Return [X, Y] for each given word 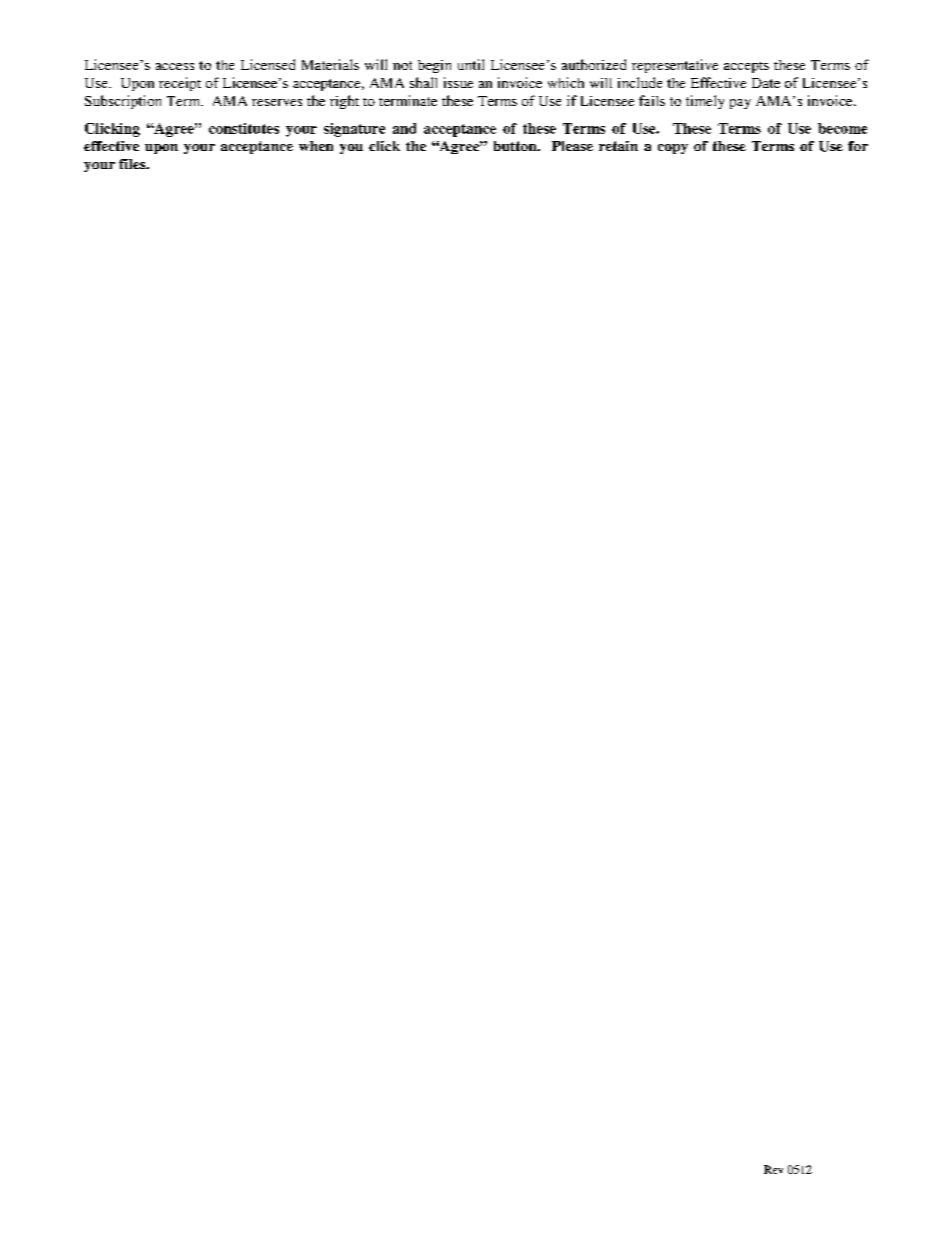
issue [458, 82]
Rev [773, 1169]
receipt [180, 84]
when [316, 146]
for [858, 146]
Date [766, 83]
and [404, 128]
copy [673, 149]
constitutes [244, 128]
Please [572, 146]
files [133, 164]
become [842, 128]
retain [618, 146]
